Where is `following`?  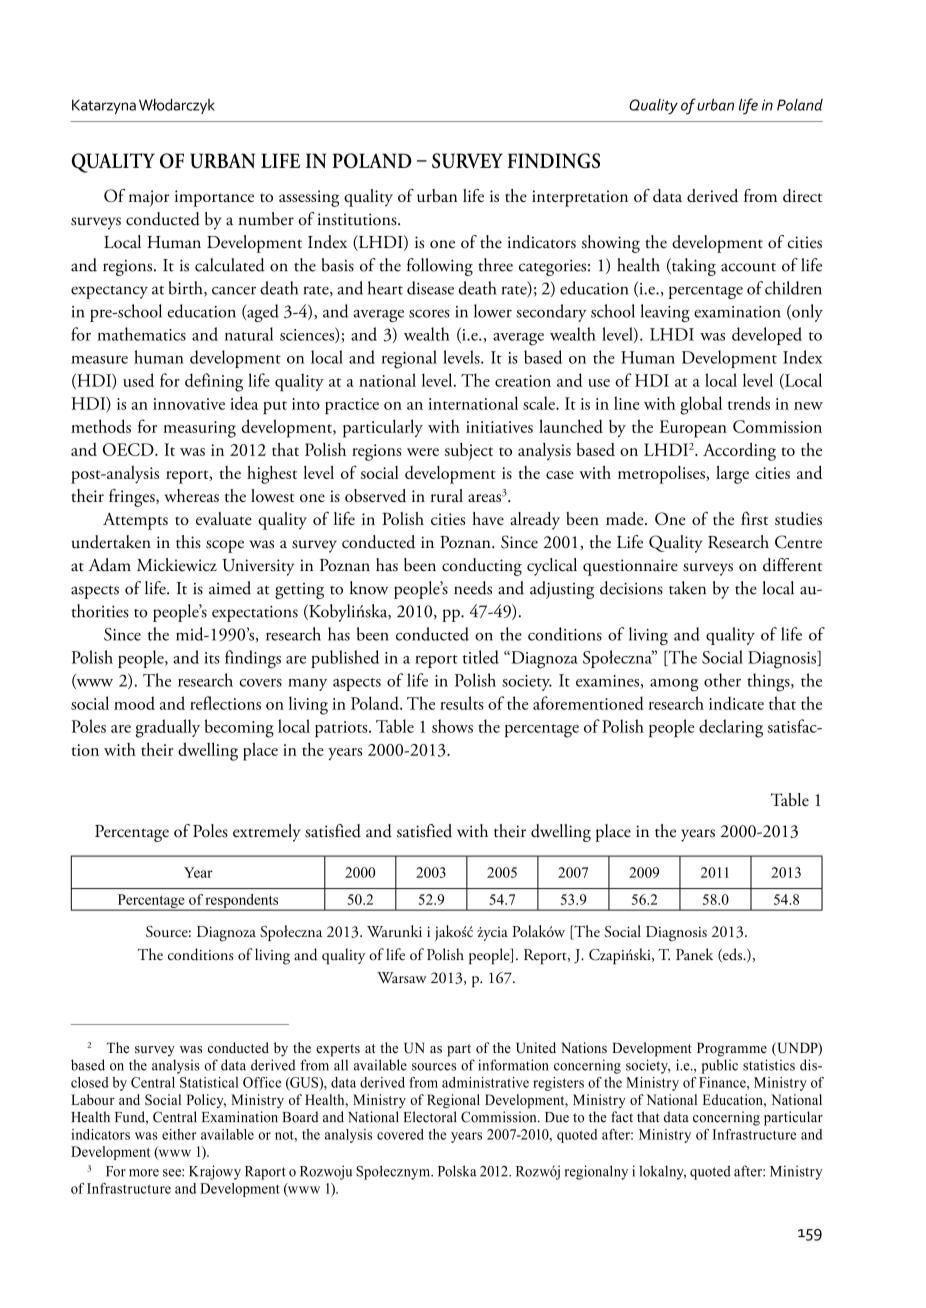 following is located at coordinates (440, 267).
